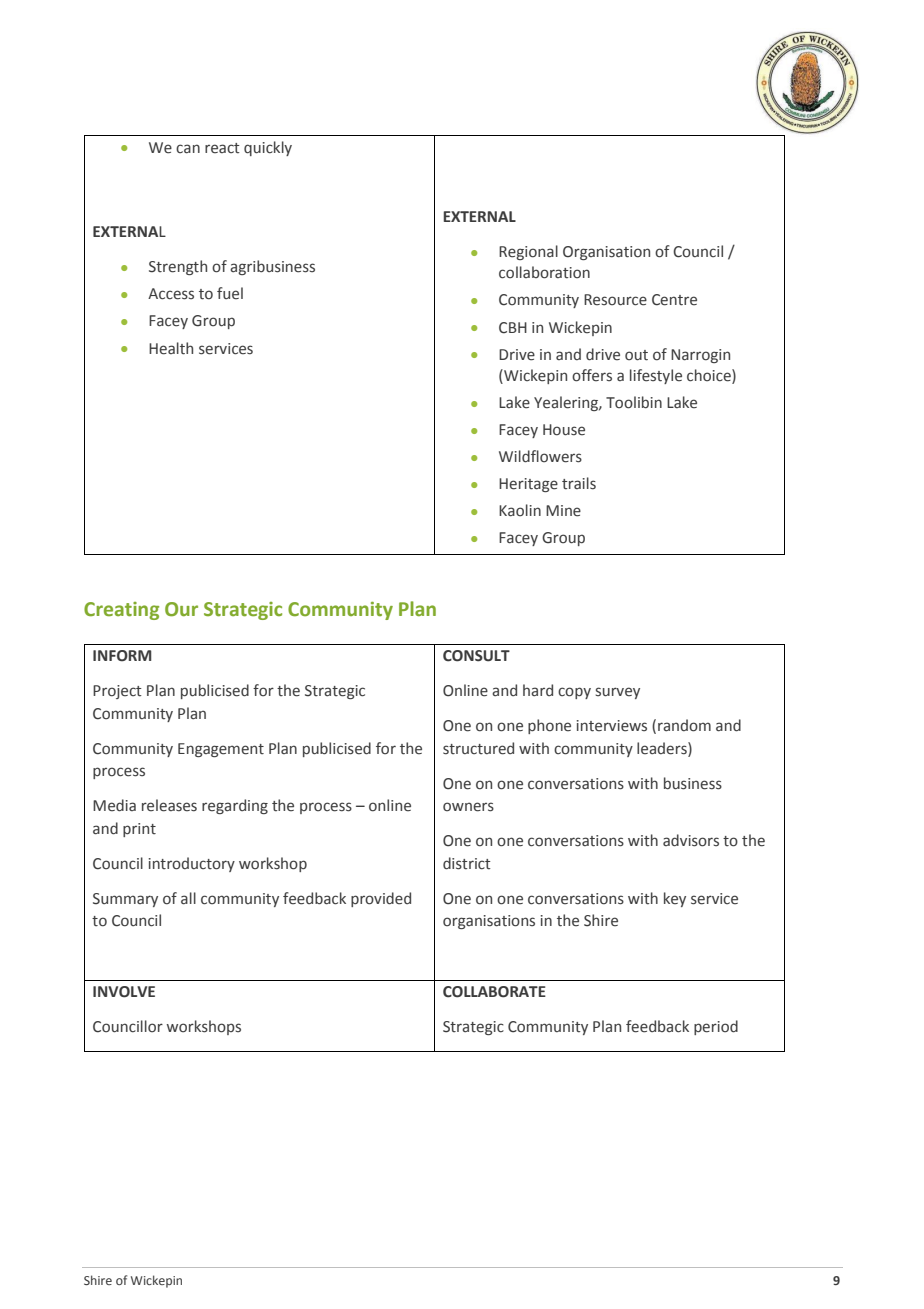 The height and width of the image is (1309, 924). What do you see at coordinates (478, 748) in the image?
I see `structured` at bounding box center [478, 748].
